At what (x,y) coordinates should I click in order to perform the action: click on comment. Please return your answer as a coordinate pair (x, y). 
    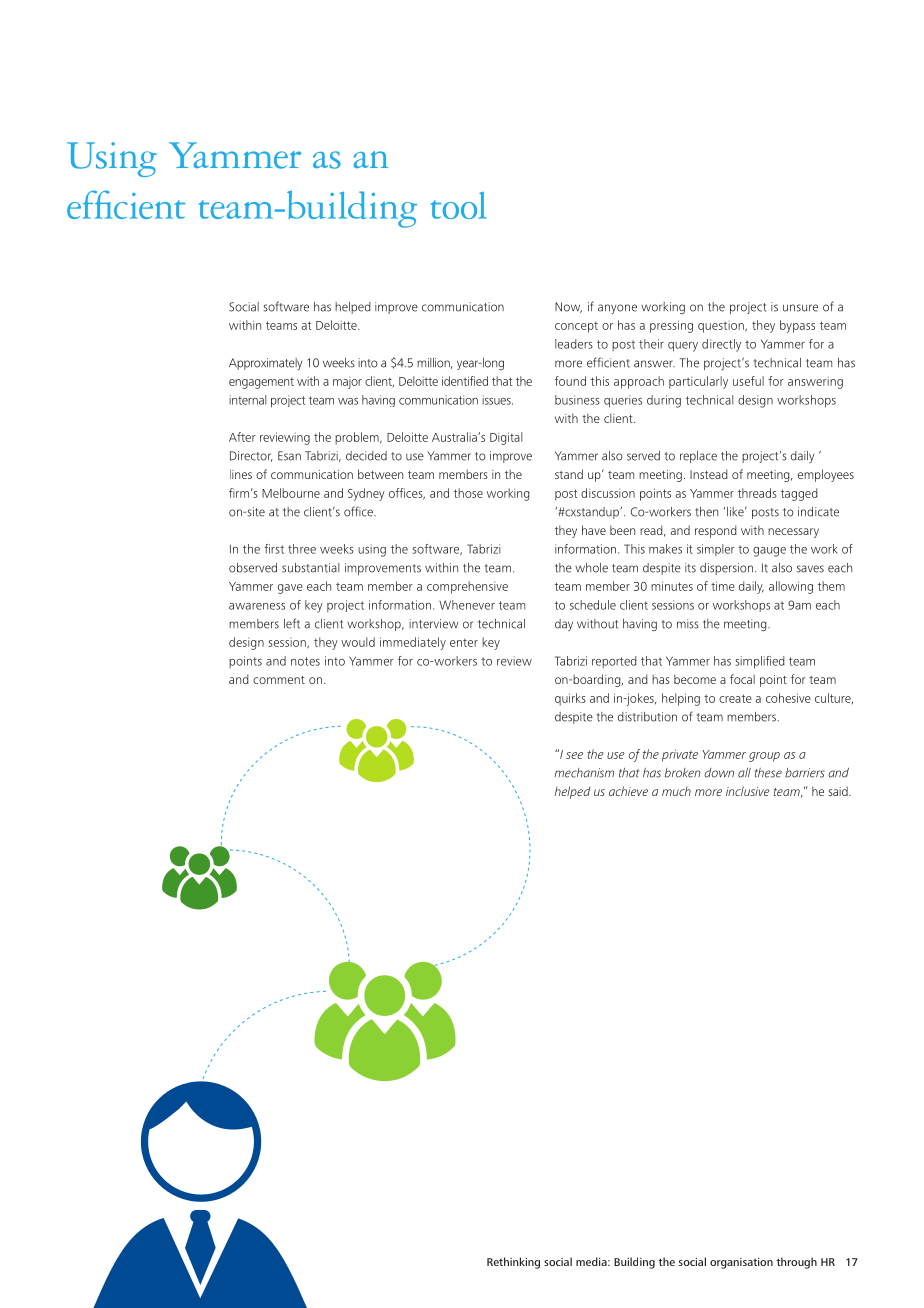
    Looking at the image, I should click on (279, 680).
